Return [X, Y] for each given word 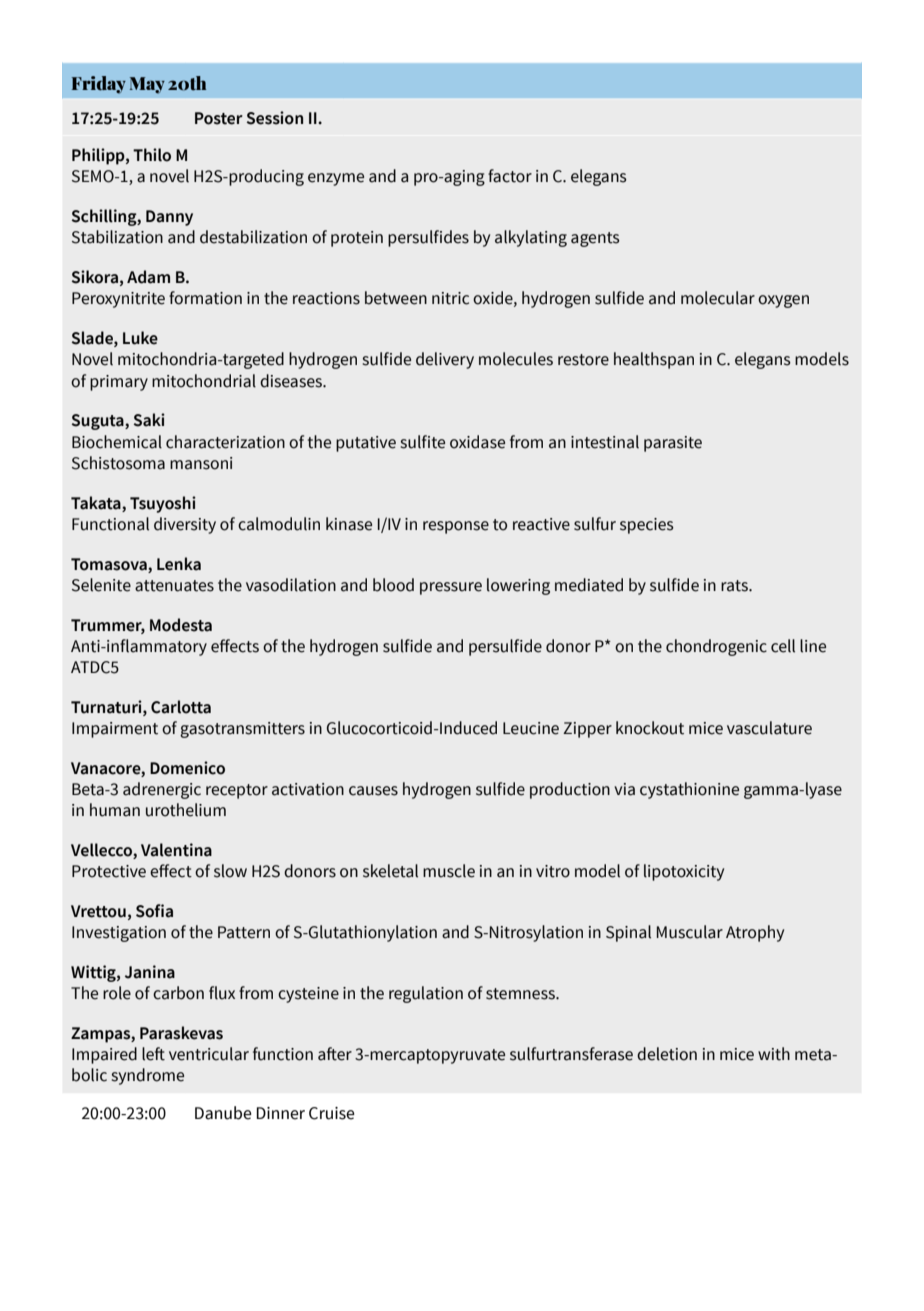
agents [595, 239]
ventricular [209, 1054]
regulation [426, 994]
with [774, 1054]
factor [510, 176]
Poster [219, 118]
